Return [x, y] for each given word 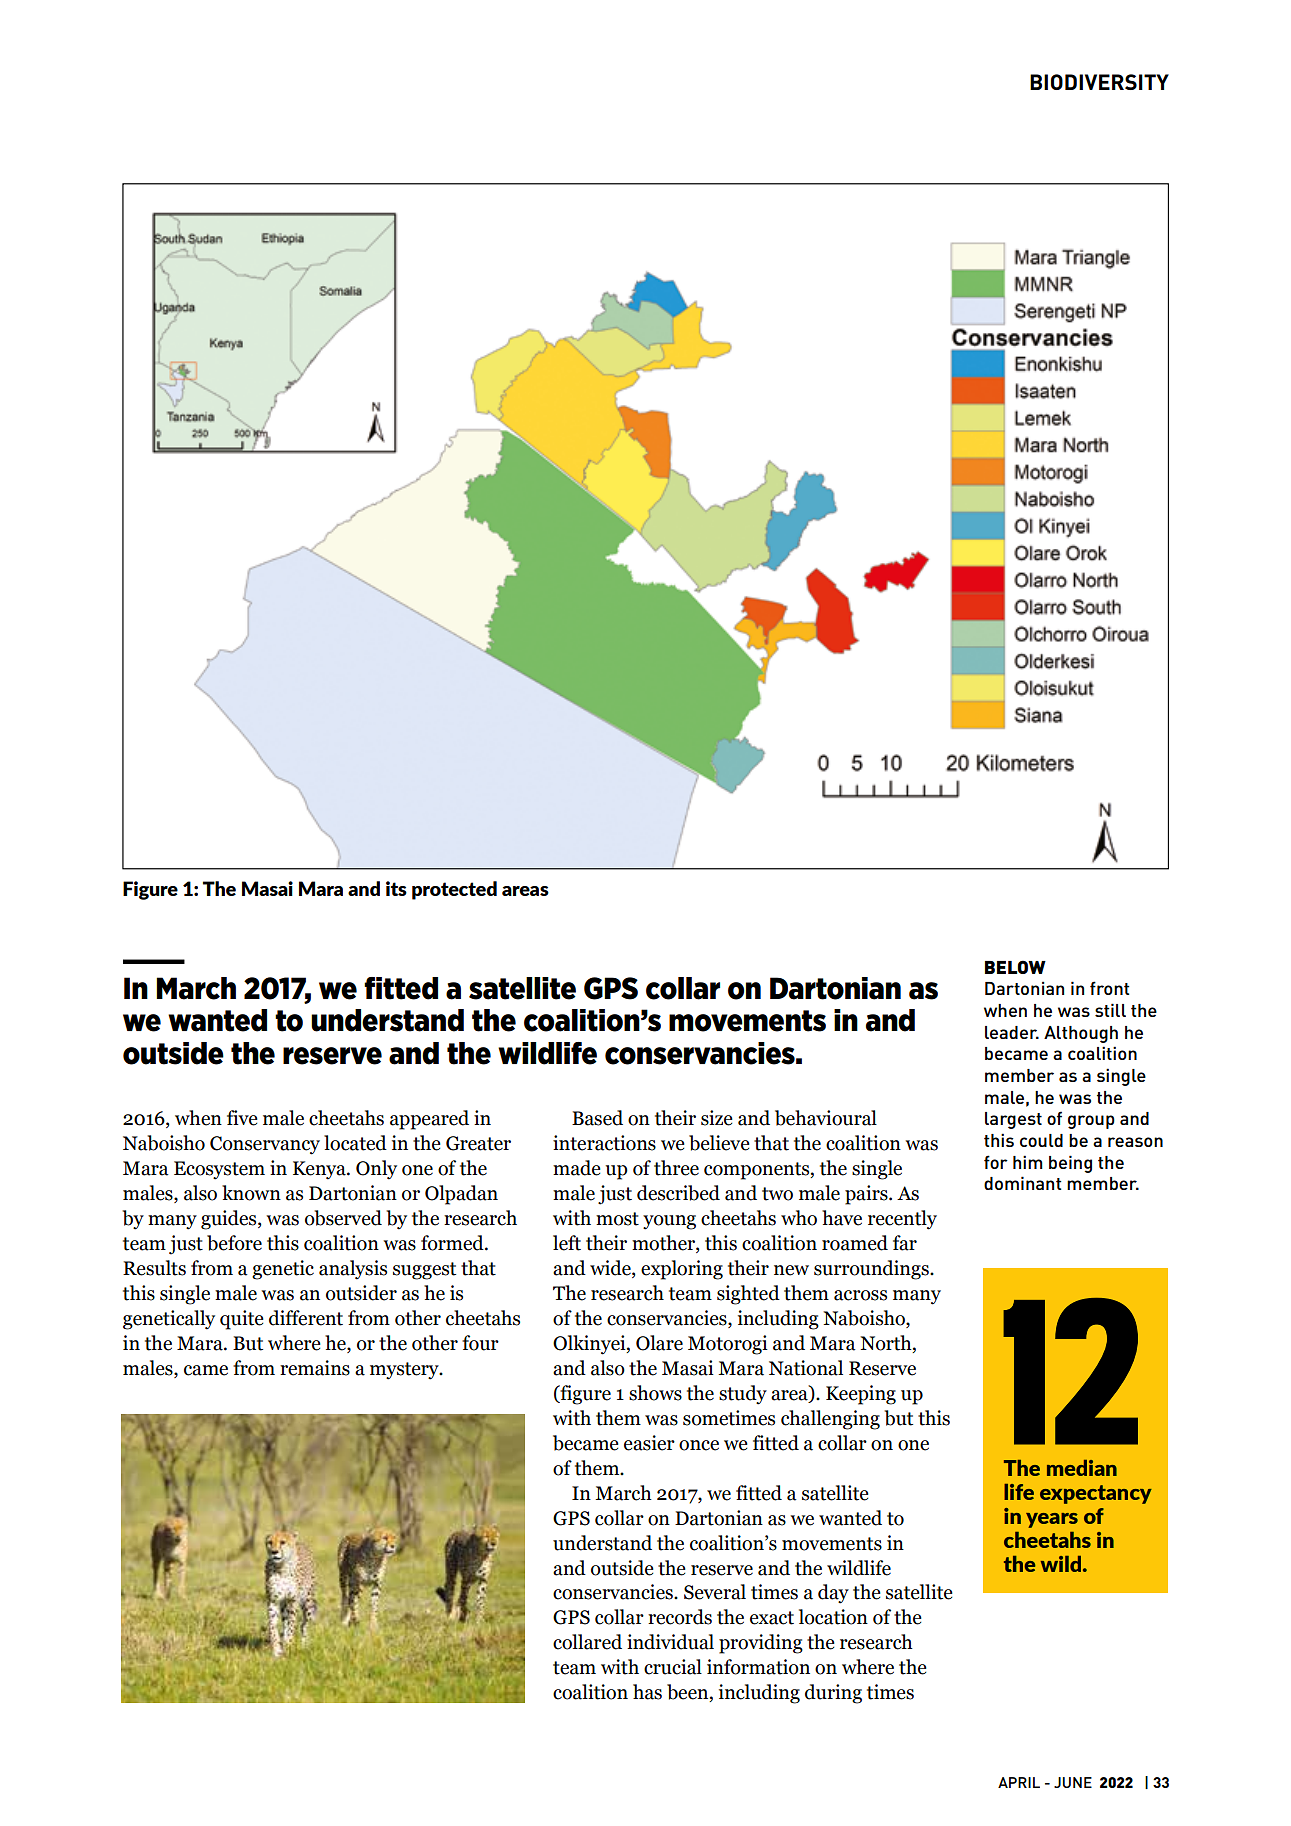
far [905, 1243]
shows [655, 1393]
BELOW [1015, 967]
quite [242, 1320]
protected [454, 890]
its [396, 888]
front [1109, 988]
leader [1012, 1032]
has [647, 1692]
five [242, 1118]
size [717, 1118]
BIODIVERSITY [1099, 82]
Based [597, 1118]
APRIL [1019, 1782]
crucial [673, 1667]
